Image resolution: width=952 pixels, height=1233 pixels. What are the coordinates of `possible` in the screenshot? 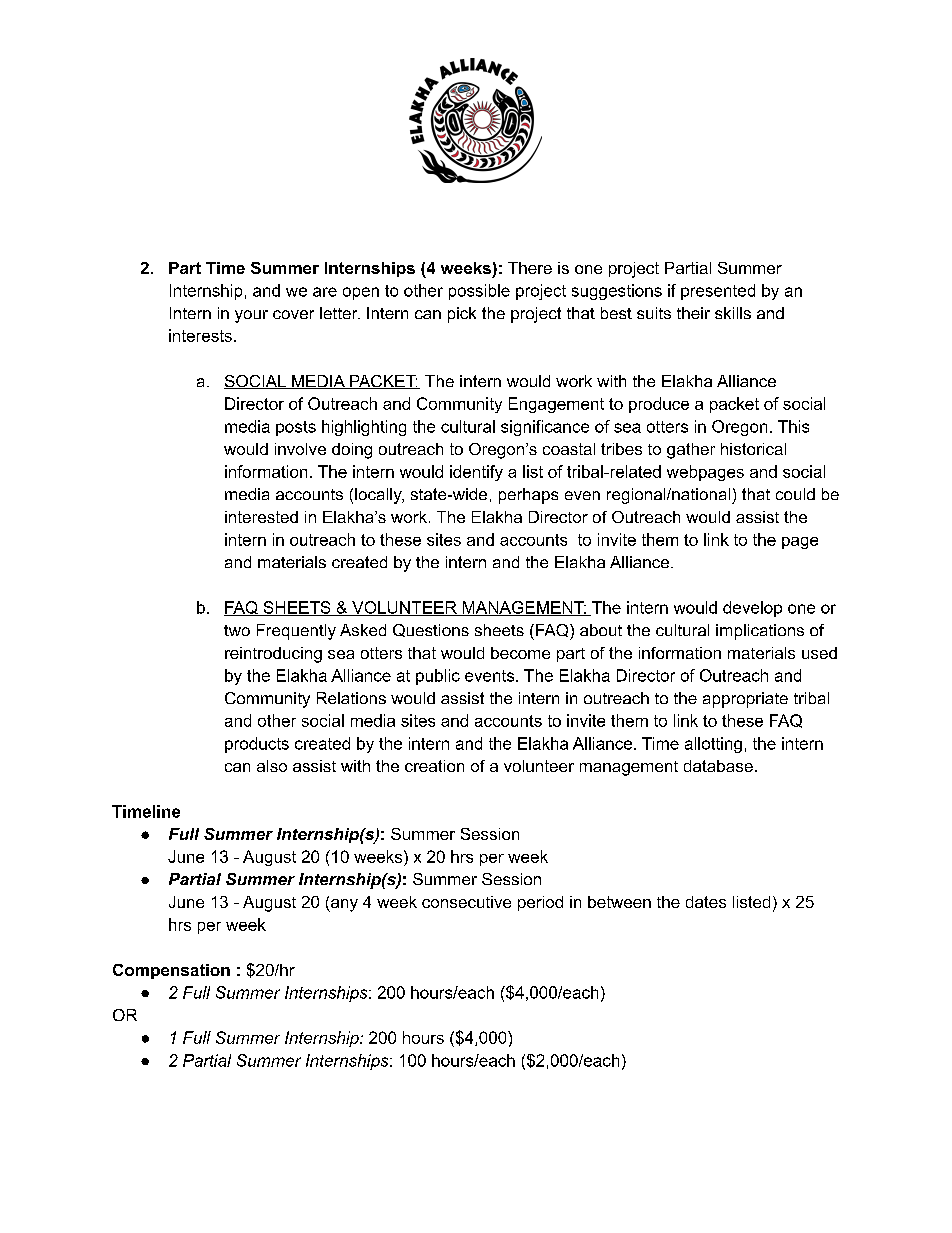 It's located at (479, 292).
